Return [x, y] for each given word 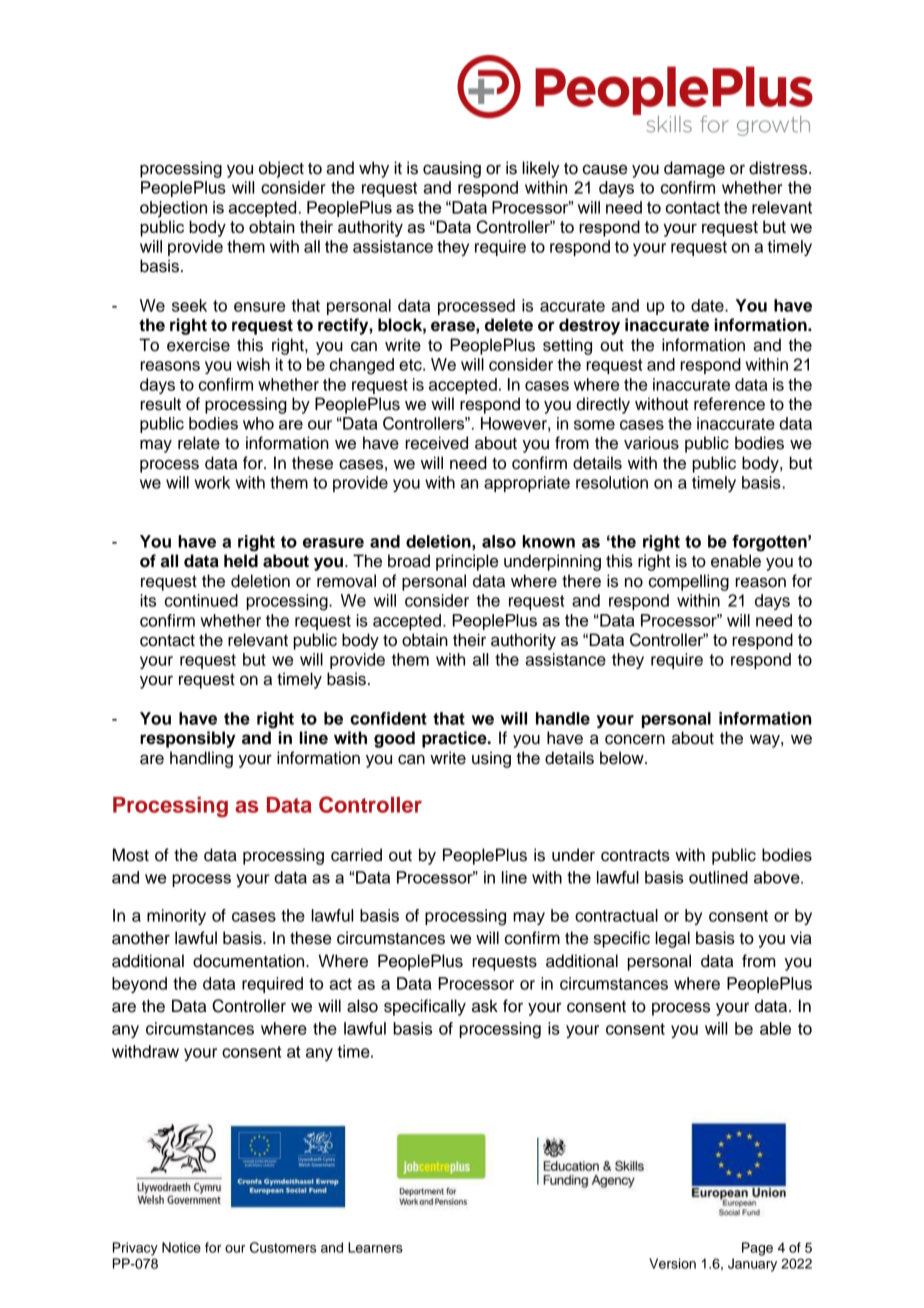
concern [635, 739]
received [436, 443]
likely [541, 169]
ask [485, 1006]
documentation [250, 961]
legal [672, 939]
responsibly [188, 739]
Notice [181, 1247]
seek [189, 305]
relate [199, 443]
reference [729, 404]
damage [694, 169]
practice [455, 739]
